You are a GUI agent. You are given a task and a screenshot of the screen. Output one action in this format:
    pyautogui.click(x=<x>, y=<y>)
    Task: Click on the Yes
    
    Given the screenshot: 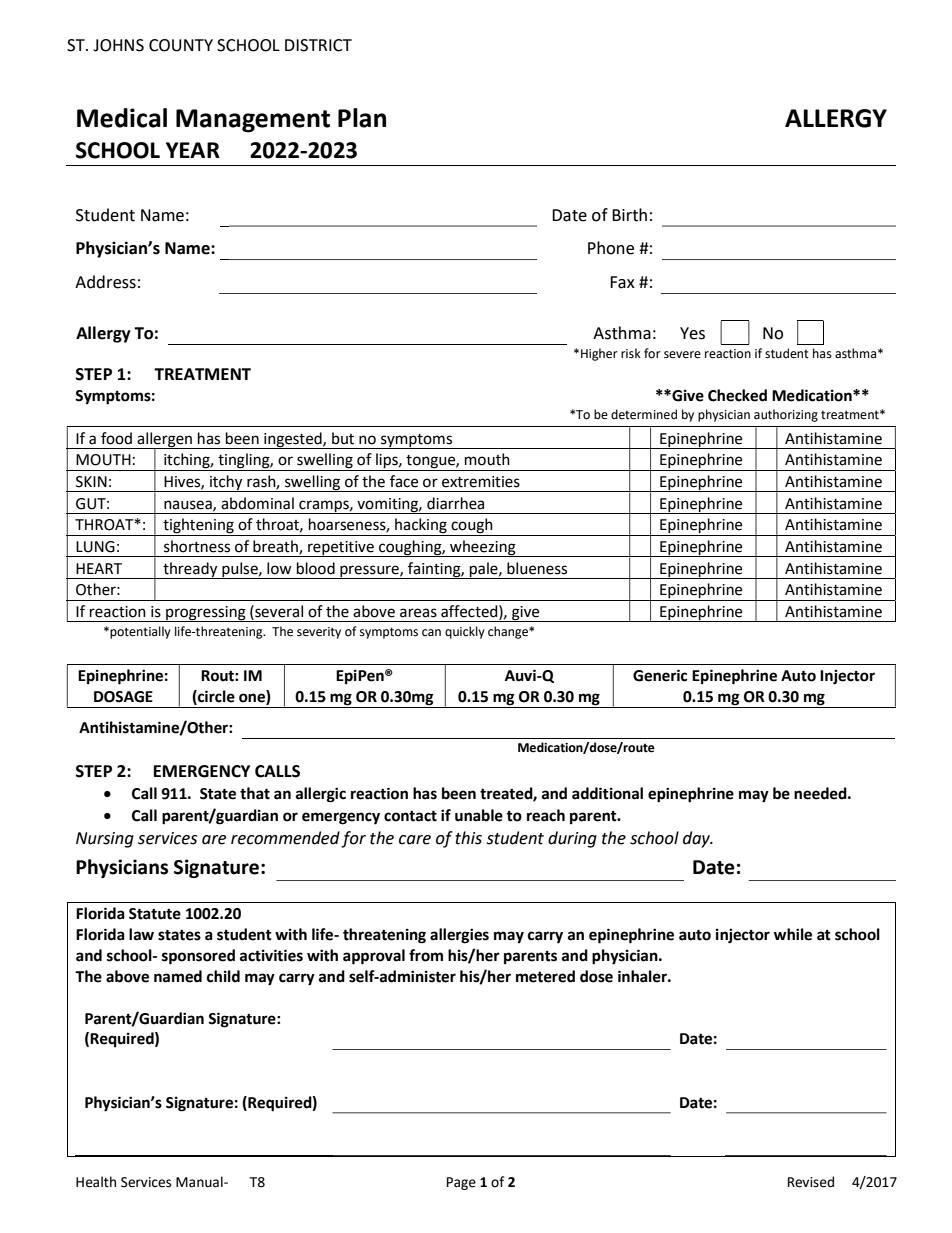 What is the action you would take?
    pyautogui.click(x=692, y=333)
